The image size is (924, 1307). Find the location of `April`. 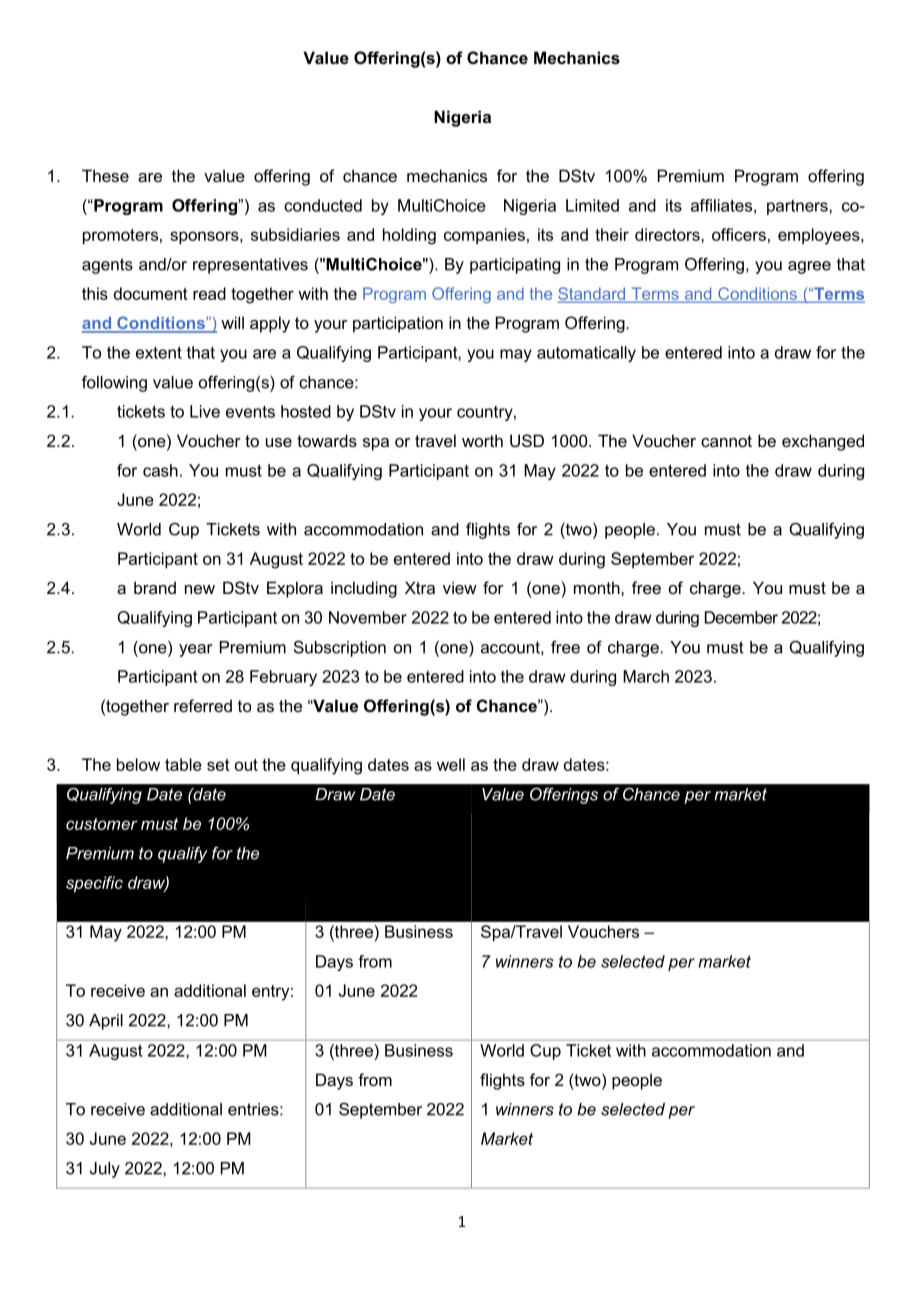

April is located at coordinates (106, 1022).
